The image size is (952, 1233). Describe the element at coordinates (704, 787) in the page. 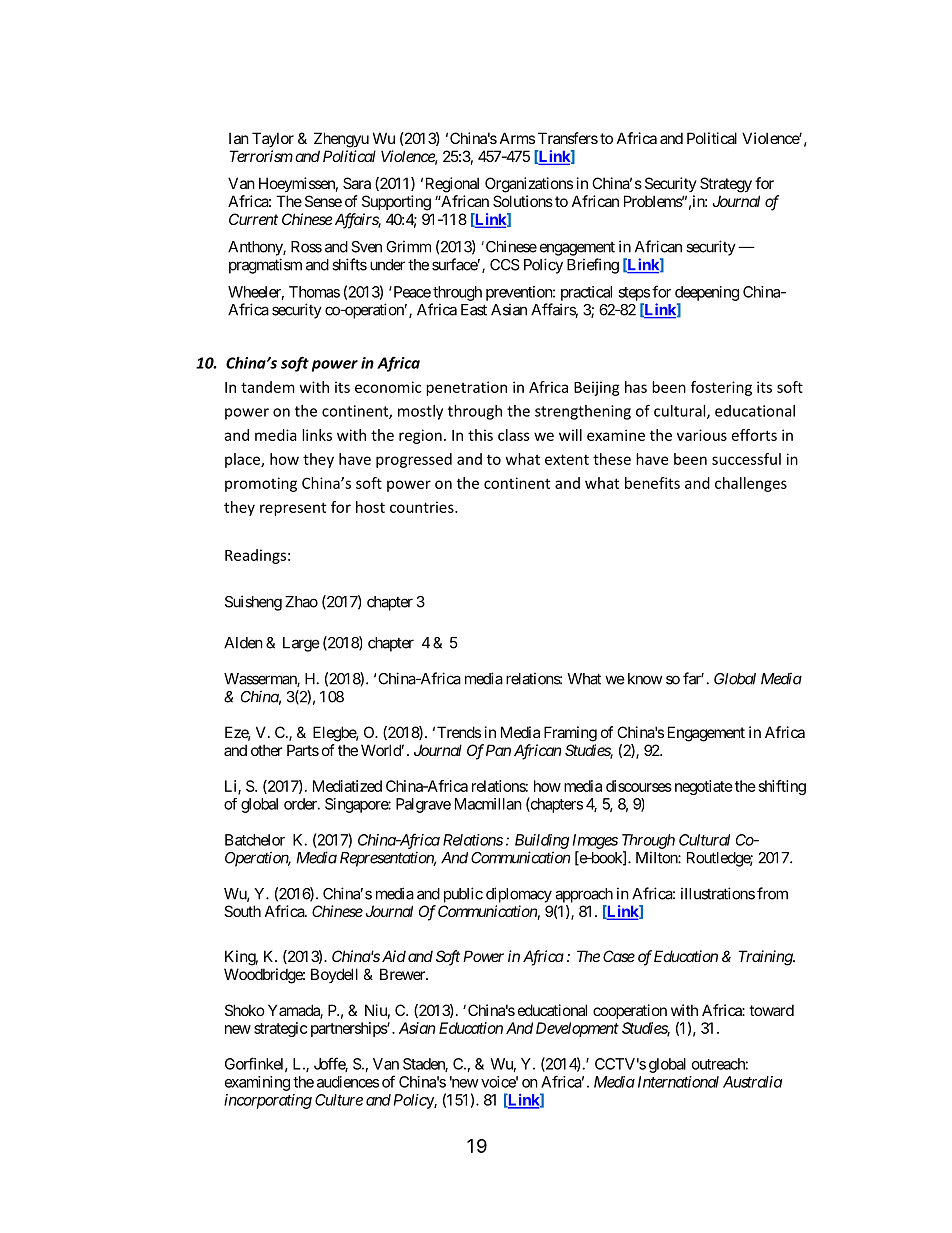

I see `negotiate` at that location.
